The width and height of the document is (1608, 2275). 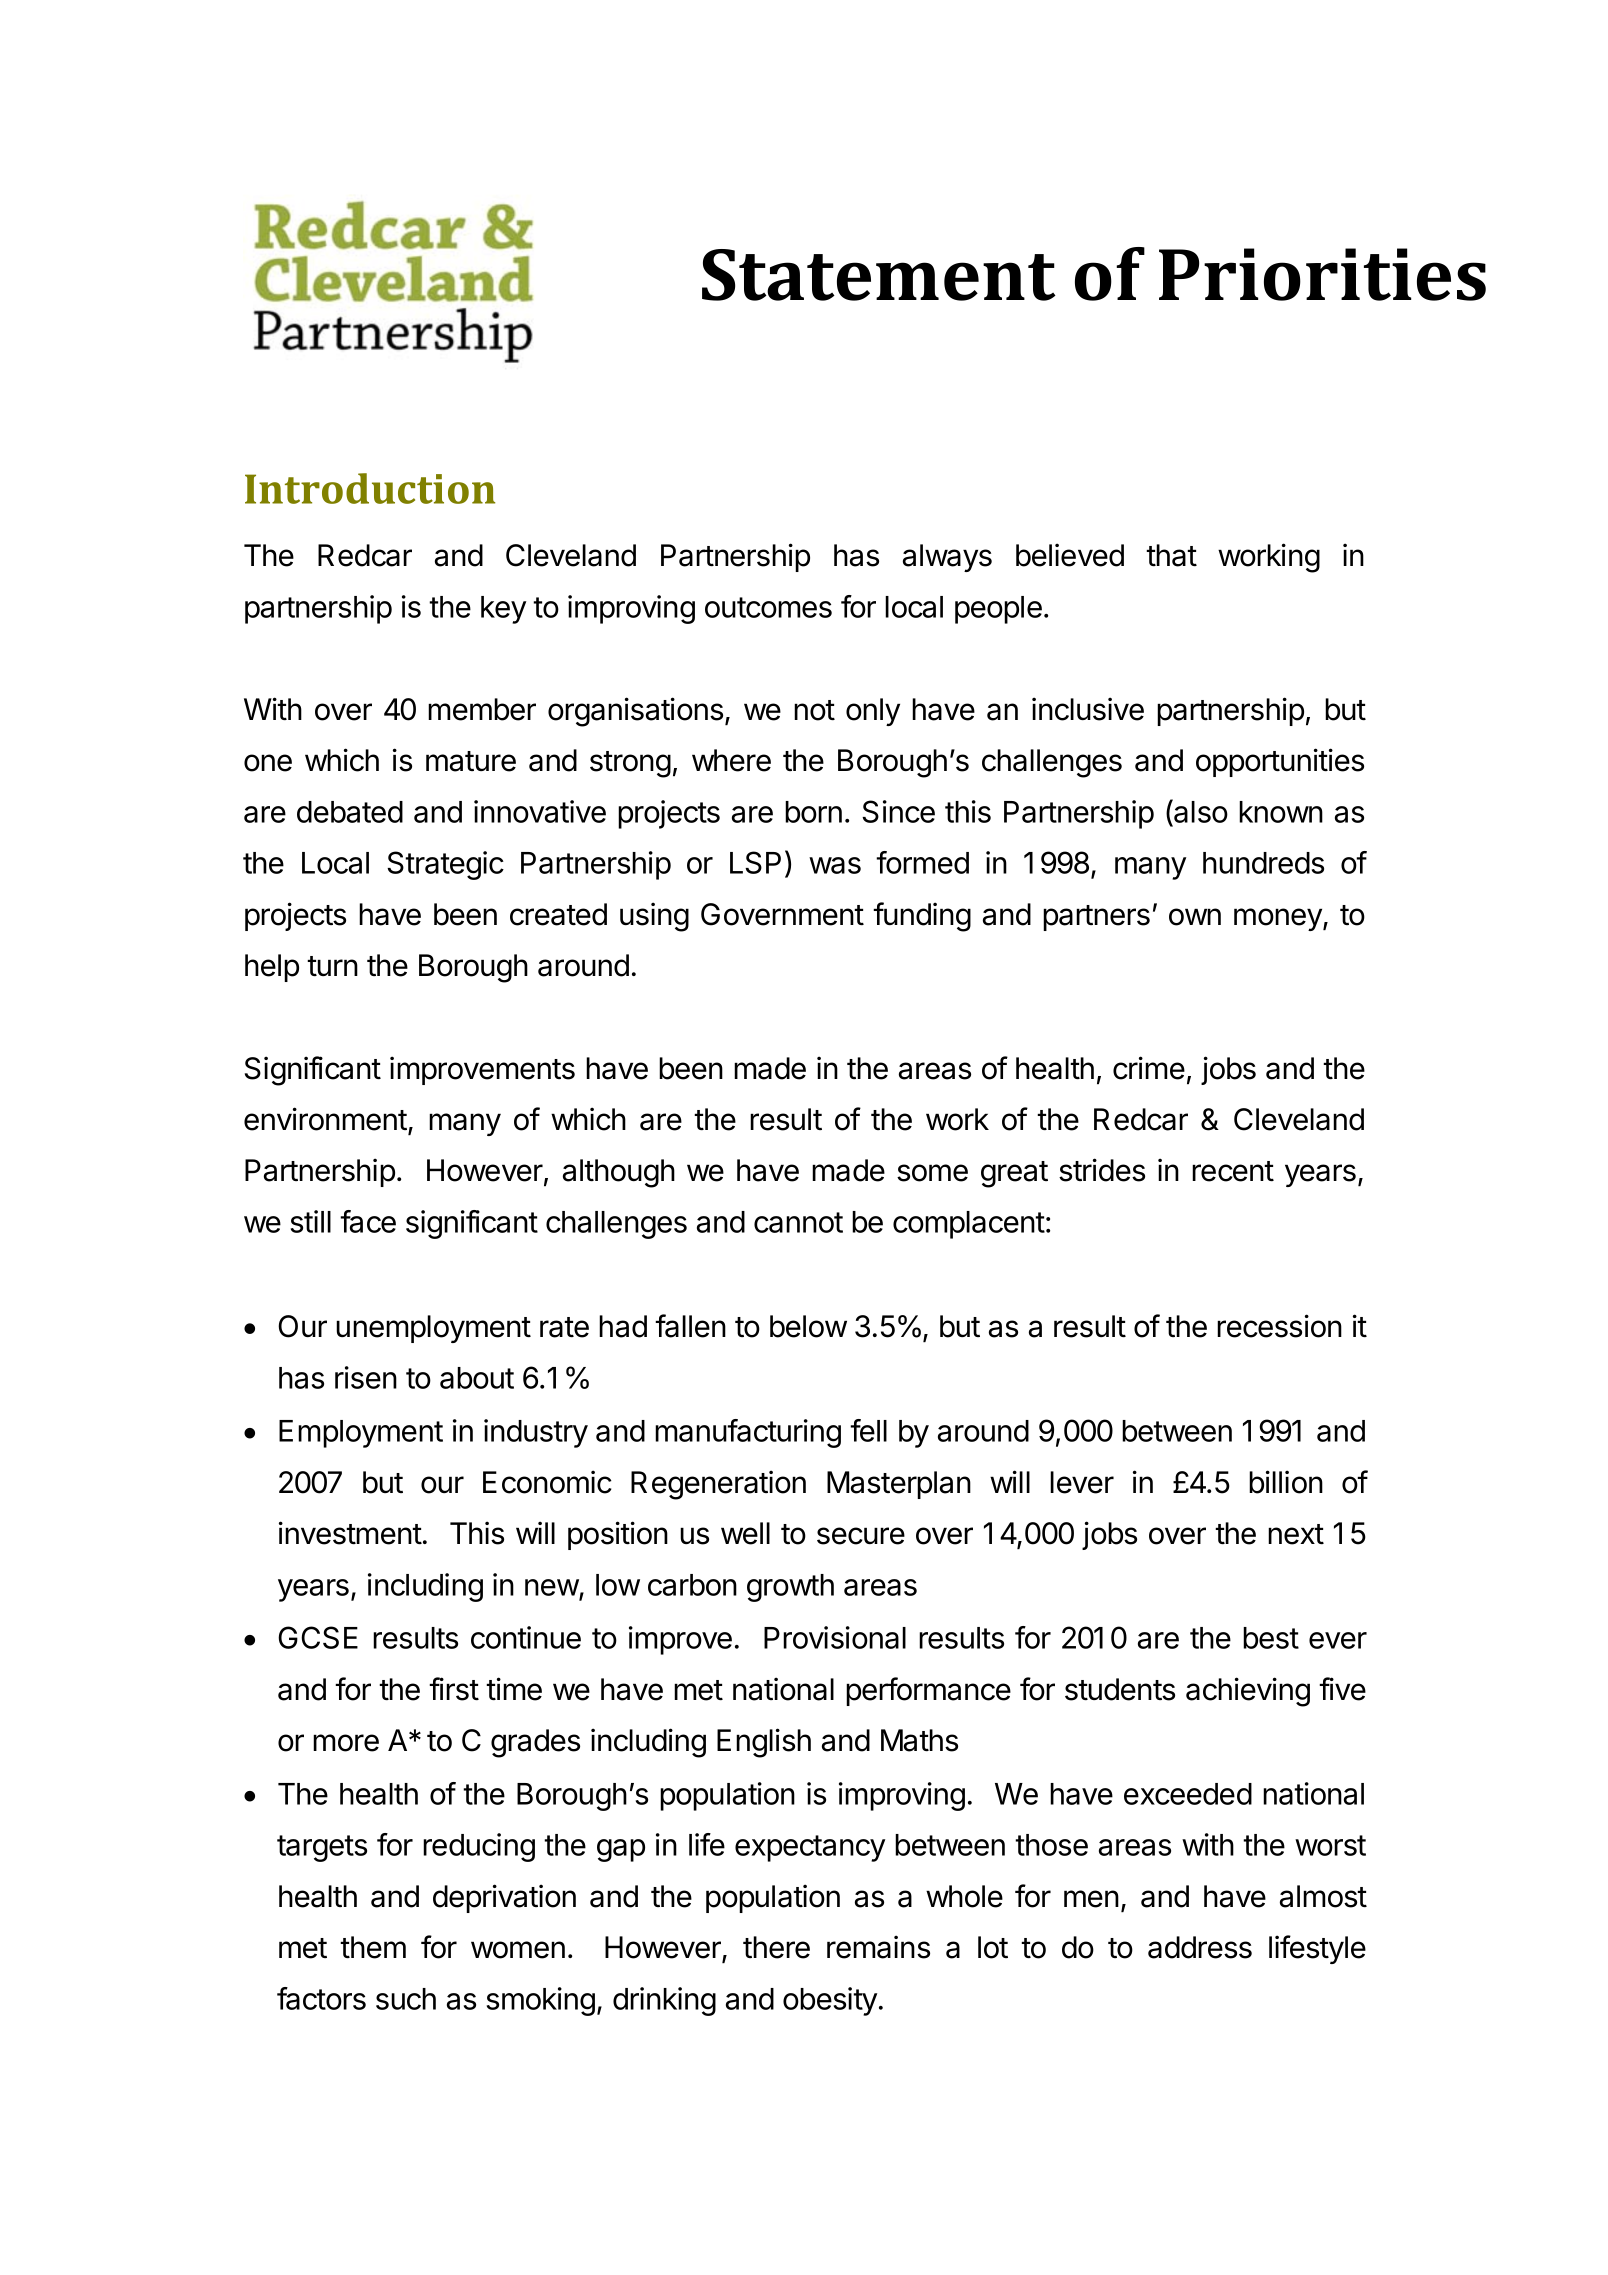 What do you see at coordinates (798, 1222) in the document?
I see `cannot` at bounding box center [798, 1222].
